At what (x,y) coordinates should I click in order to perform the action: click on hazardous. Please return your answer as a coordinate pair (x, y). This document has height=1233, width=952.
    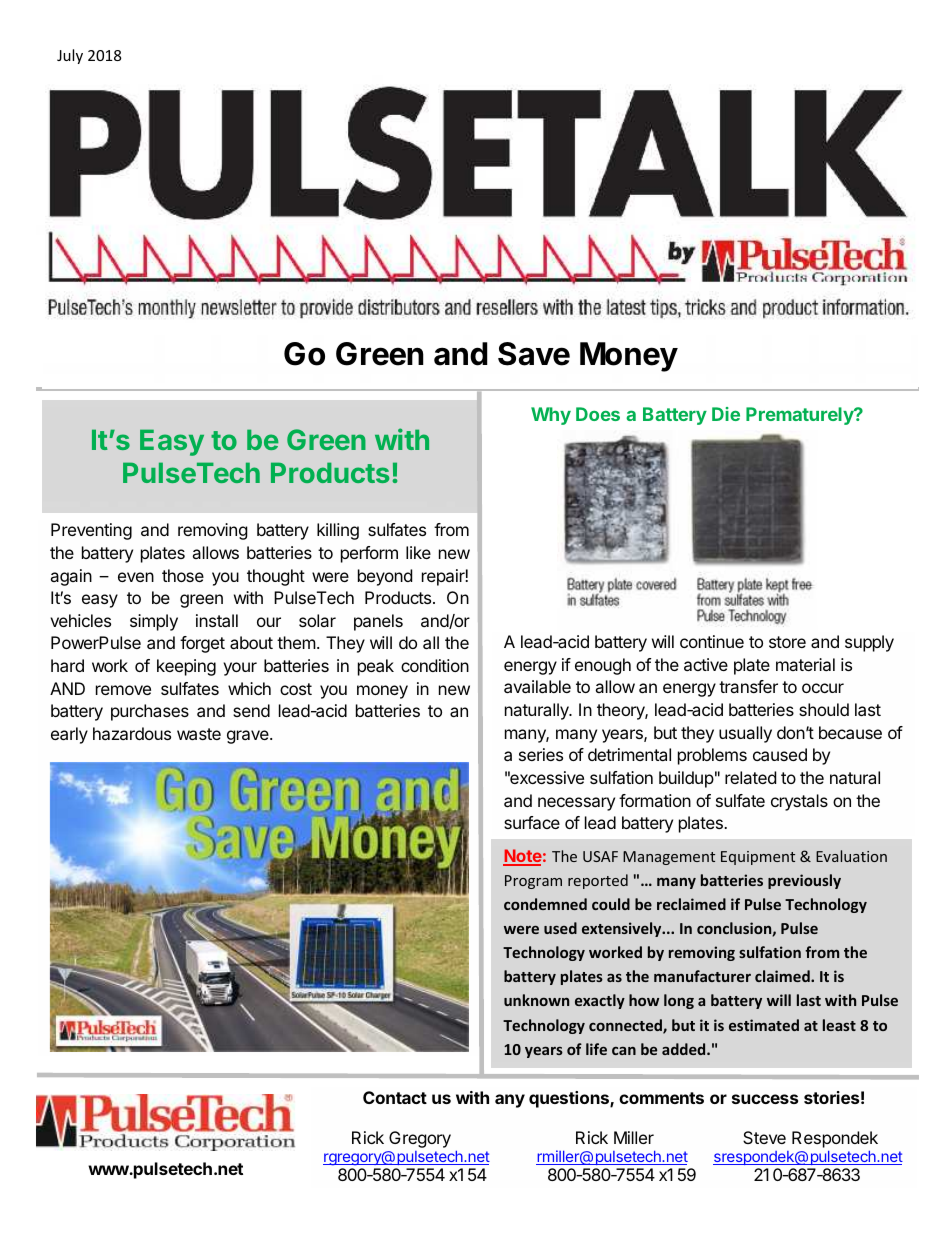
    Looking at the image, I should click on (132, 733).
